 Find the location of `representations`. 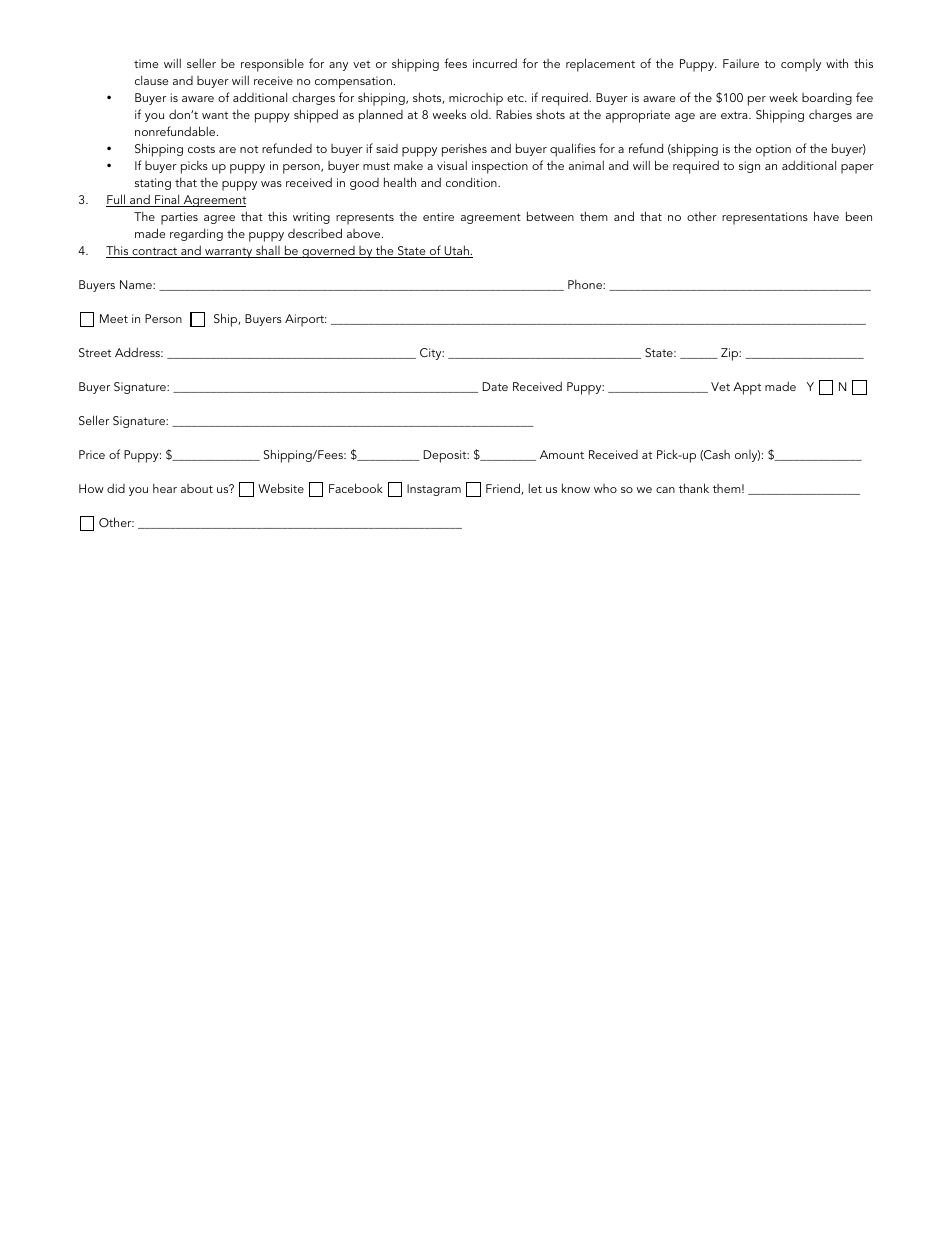

representations is located at coordinates (765, 218).
